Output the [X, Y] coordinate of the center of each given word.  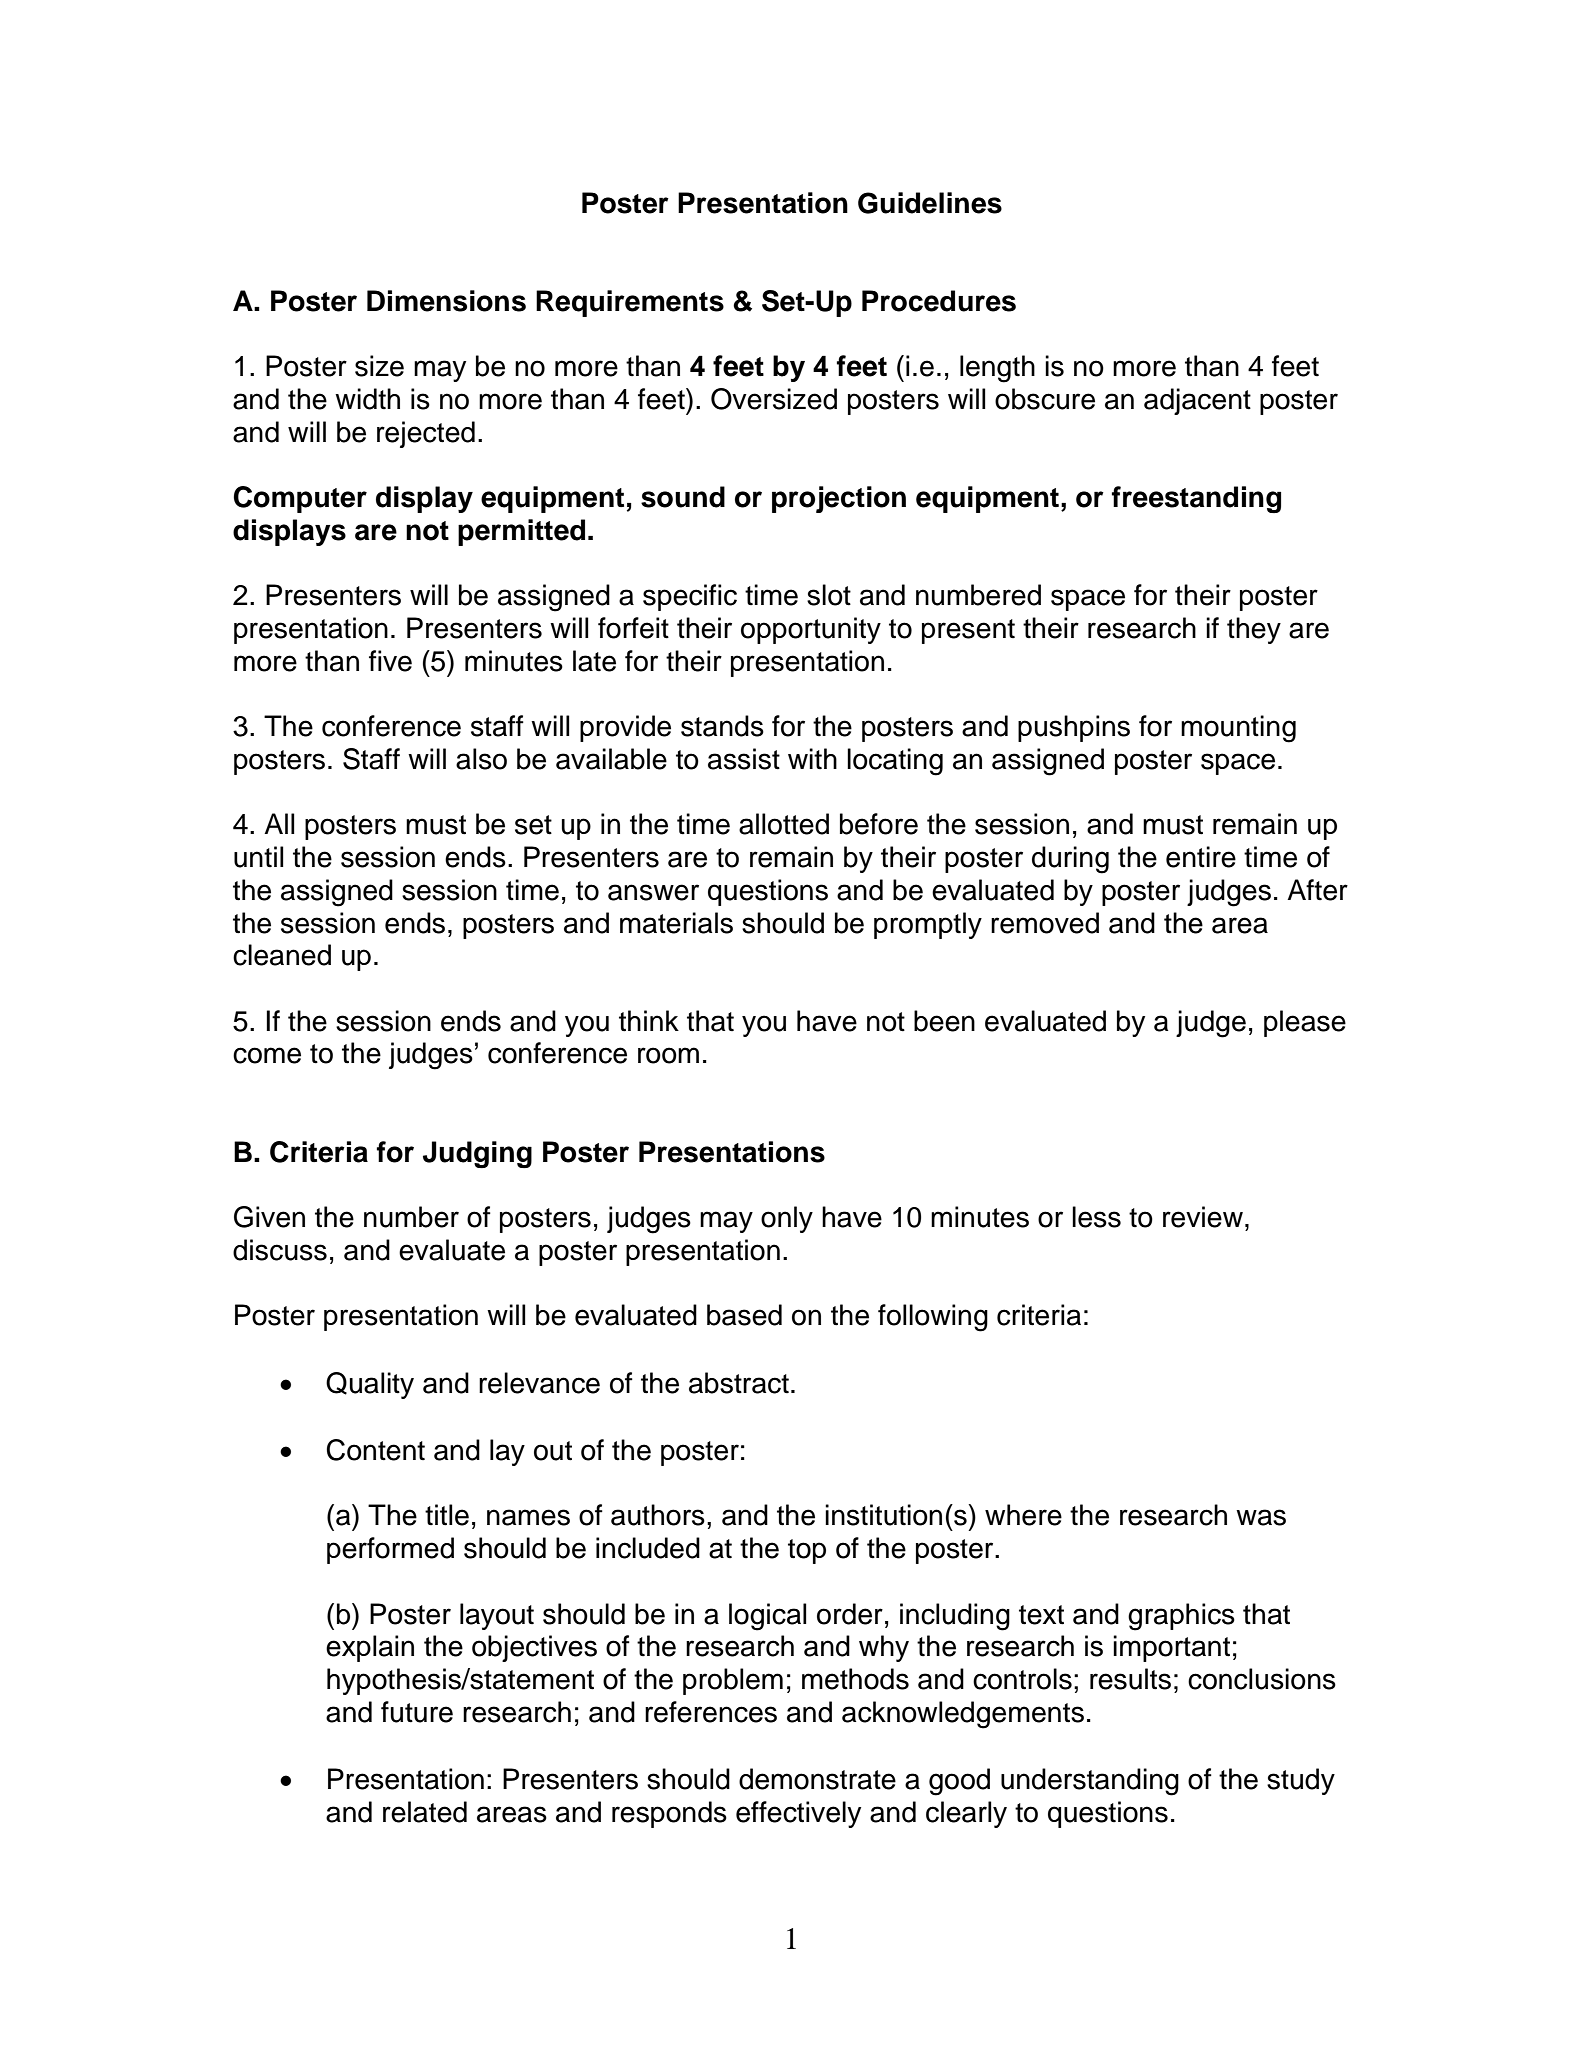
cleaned [282, 955]
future [417, 1712]
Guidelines [930, 203]
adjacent [1197, 401]
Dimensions [446, 301]
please [1305, 1023]
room [668, 1055]
